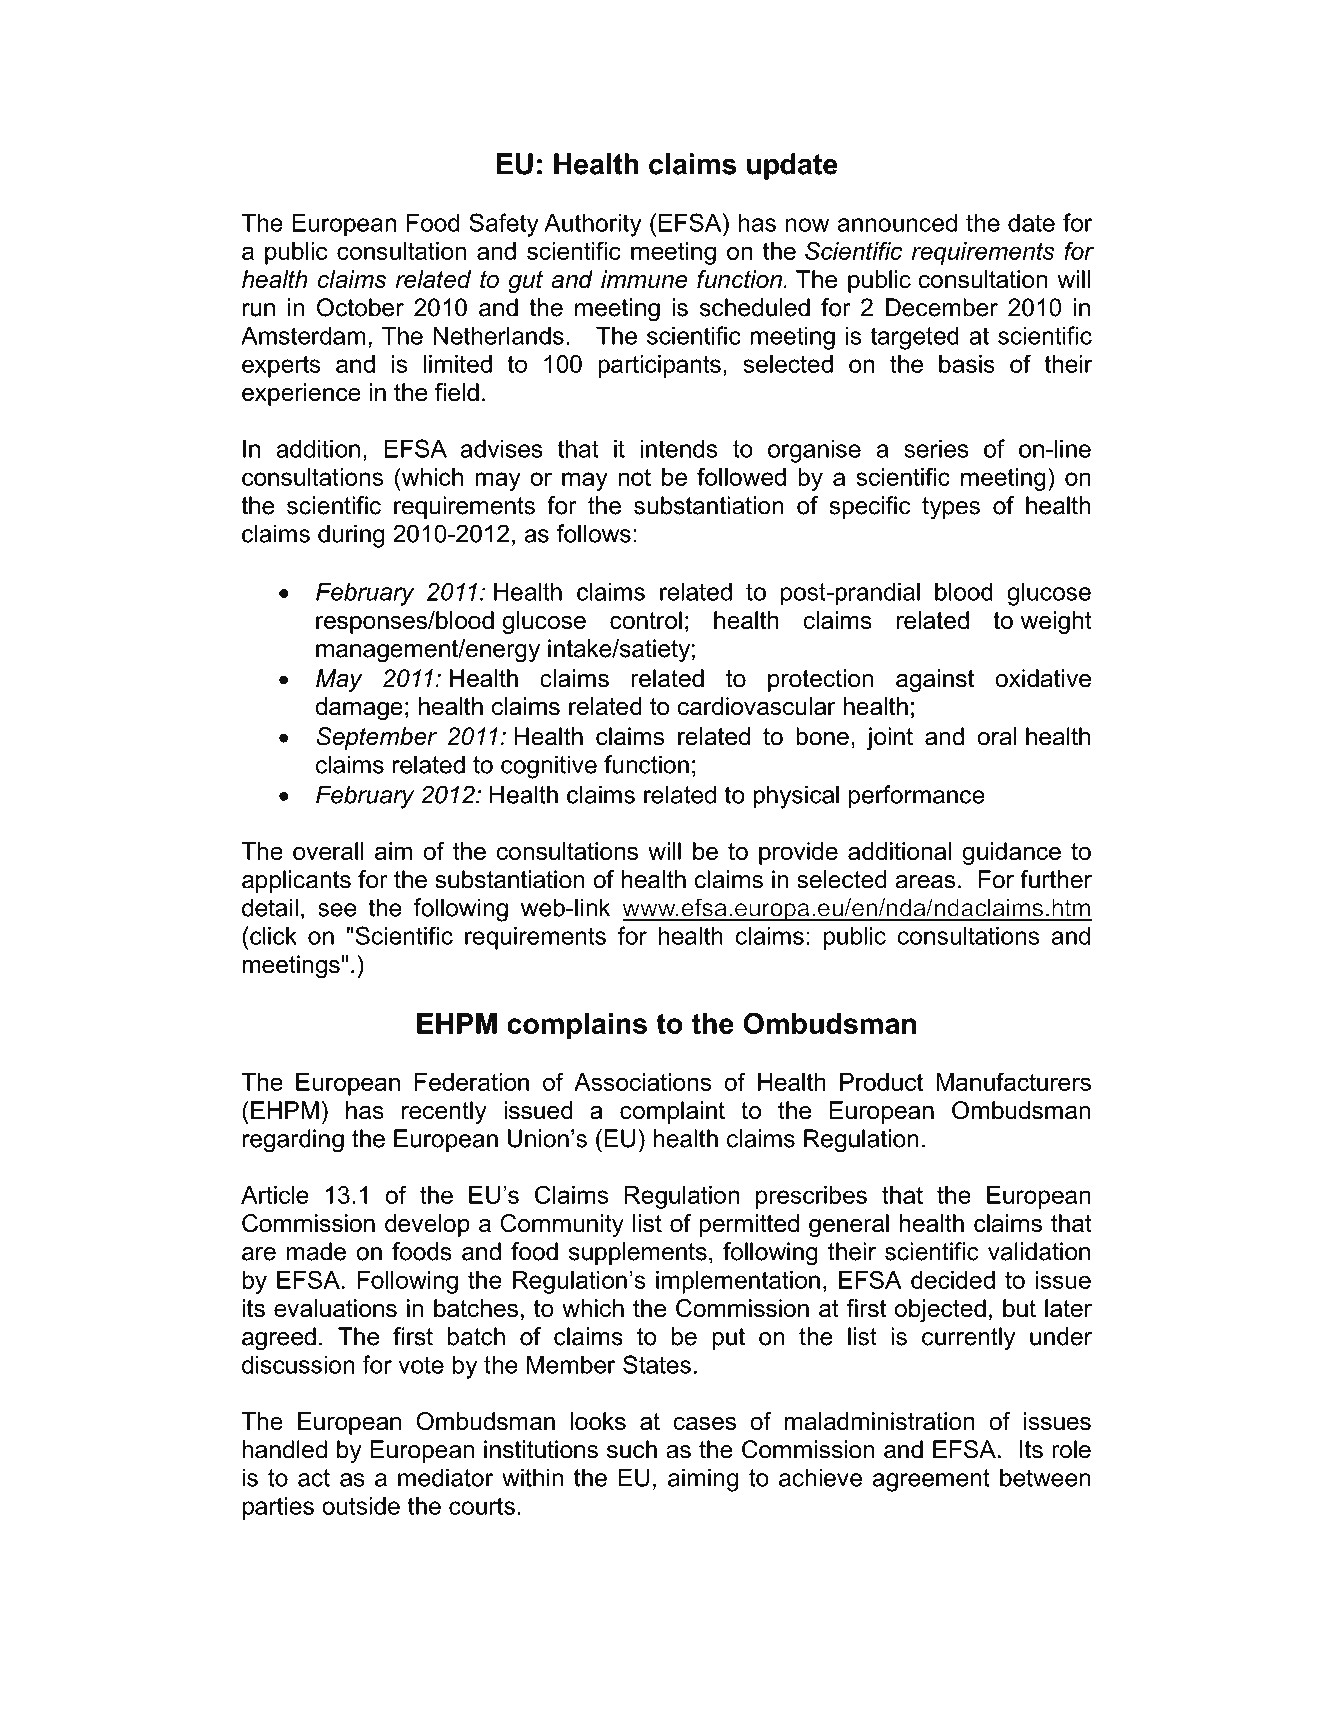 This screenshot has height=1726, width=1334. What do you see at coordinates (360, 307) in the screenshot?
I see `October` at bounding box center [360, 307].
